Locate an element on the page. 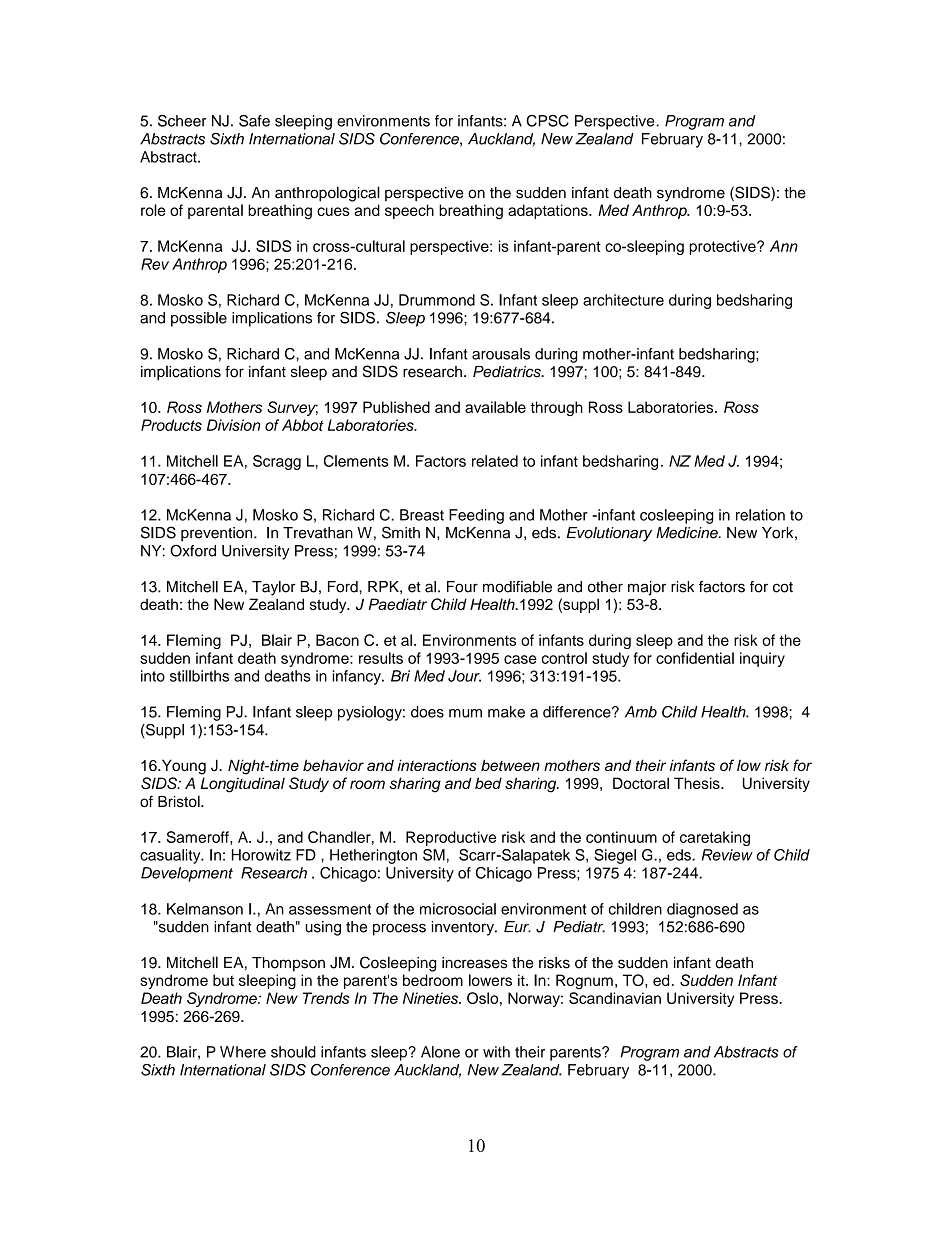 This image has height=1233, width=952. protective is located at coordinates (723, 247).
